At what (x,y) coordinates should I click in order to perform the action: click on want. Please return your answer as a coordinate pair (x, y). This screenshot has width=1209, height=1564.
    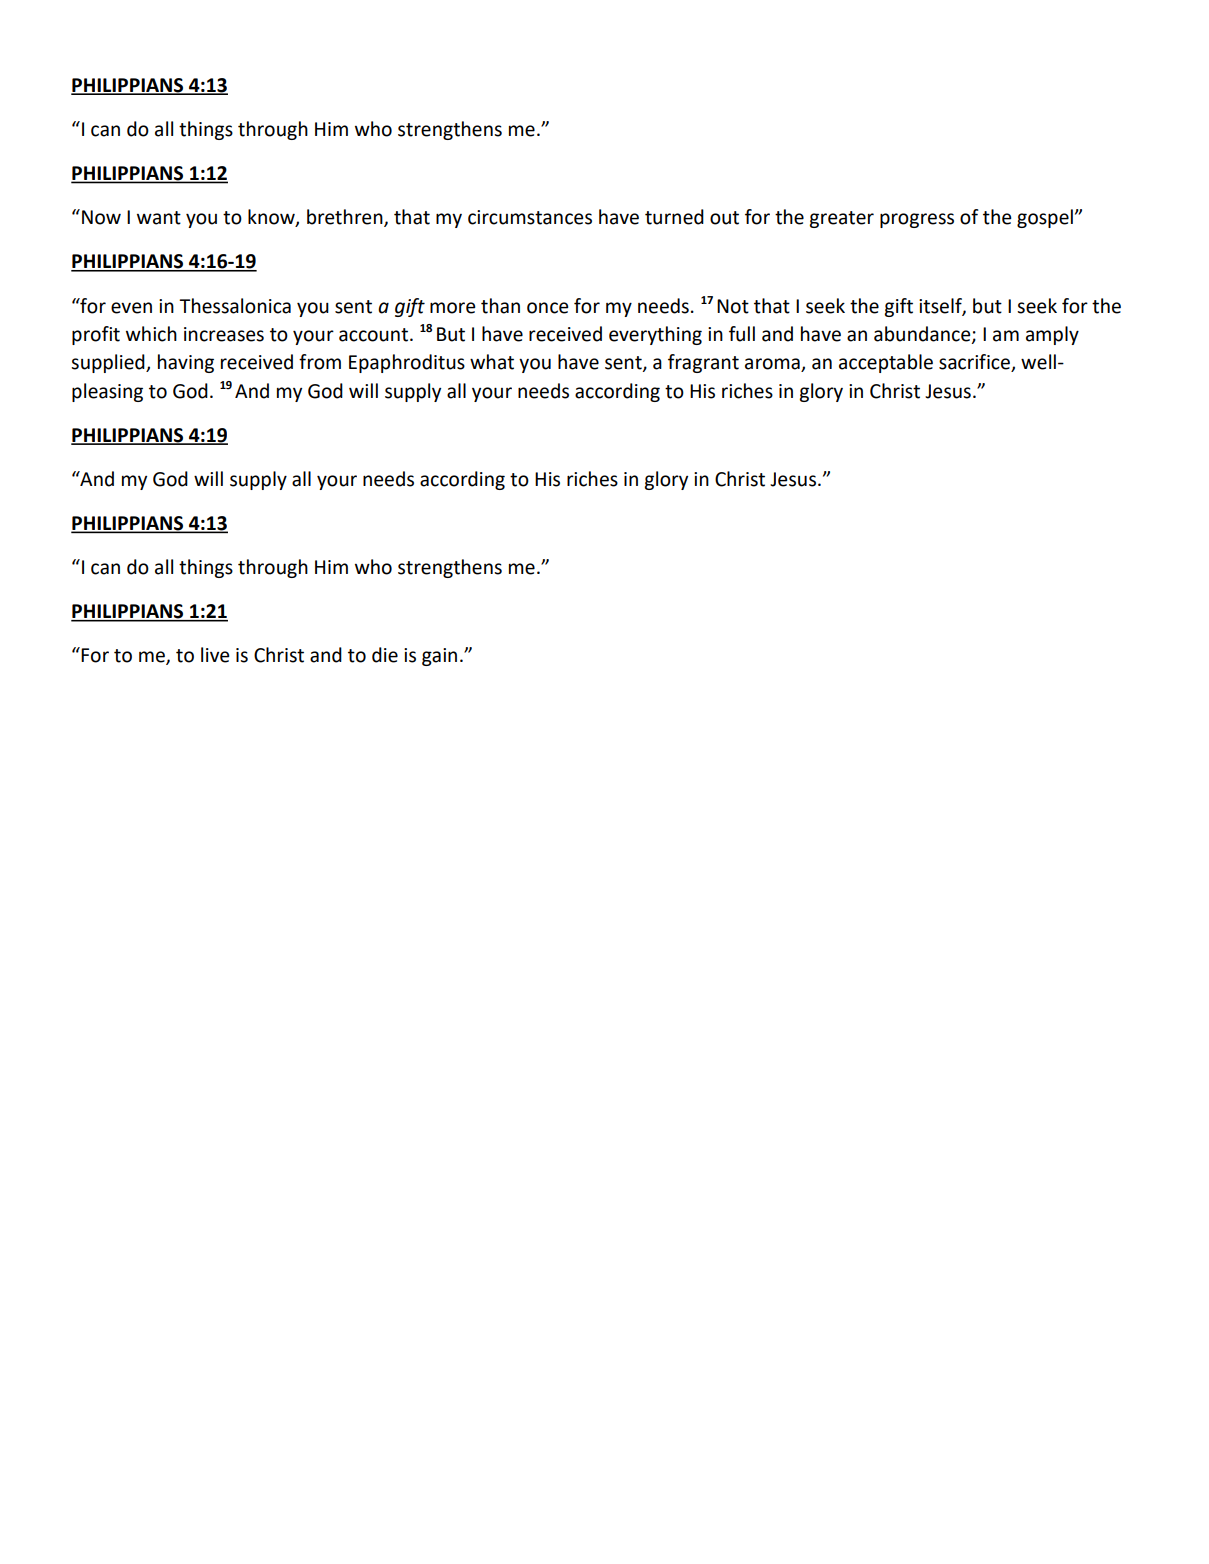
    Looking at the image, I should click on (159, 218).
